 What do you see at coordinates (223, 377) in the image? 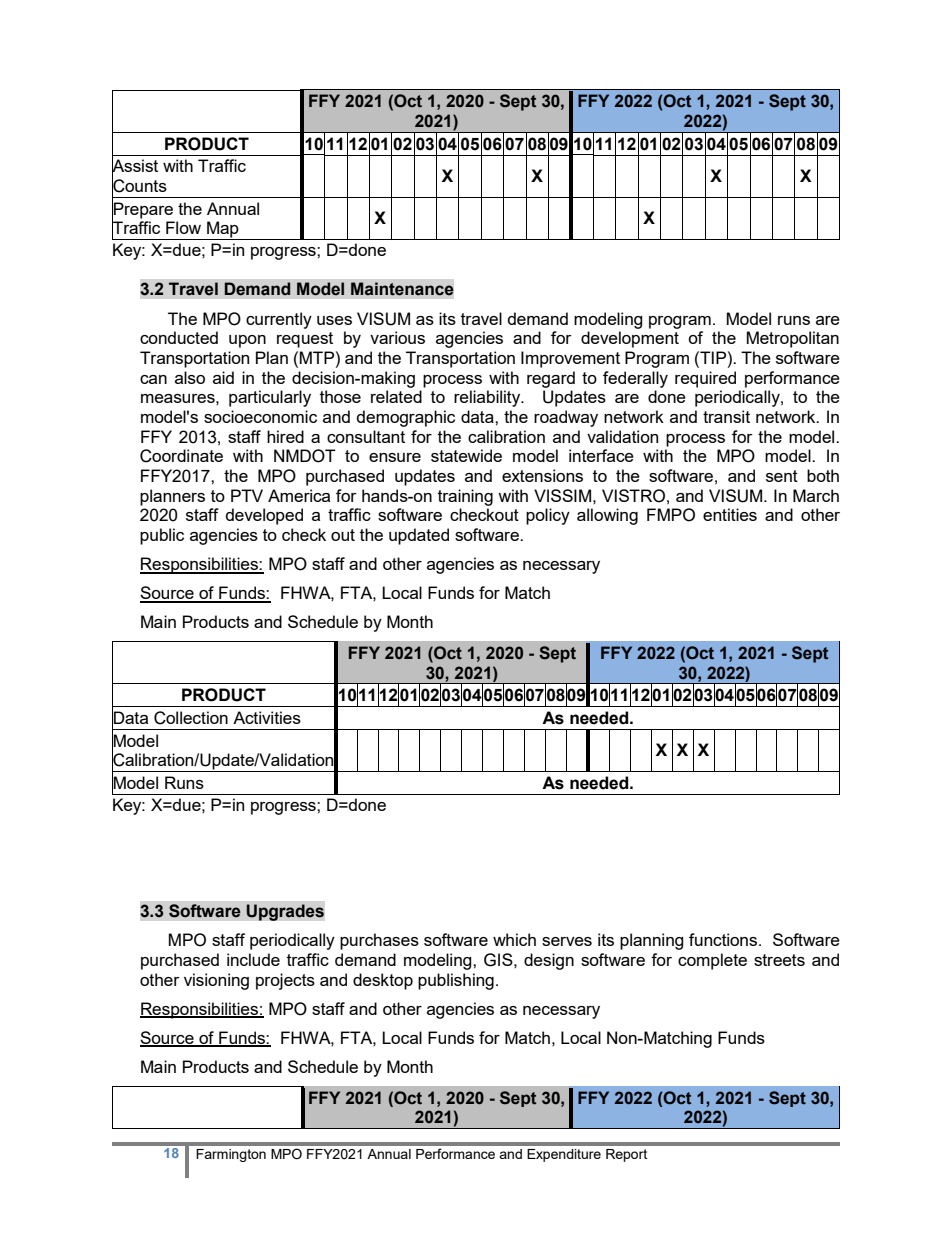
I see `aid` at bounding box center [223, 377].
